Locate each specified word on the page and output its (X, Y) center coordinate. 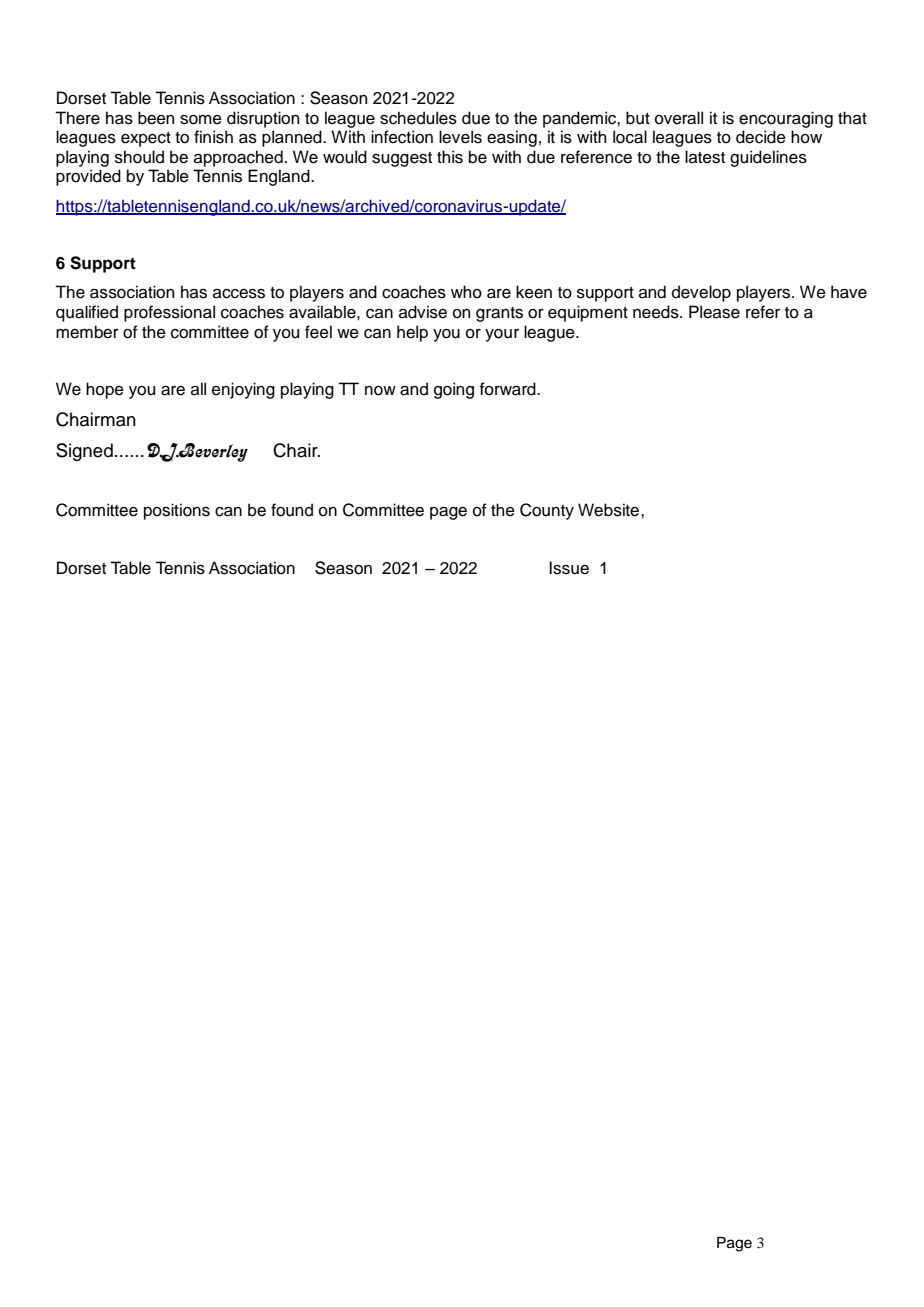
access (239, 294)
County (547, 511)
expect (146, 139)
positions (177, 511)
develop (701, 293)
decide (761, 137)
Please (714, 312)
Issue (569, 568)
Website (610, 510)
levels (460, 137)
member (87, 332)
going (454, 390)
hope (105, 390)
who (466, 292)
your (502, 335)
